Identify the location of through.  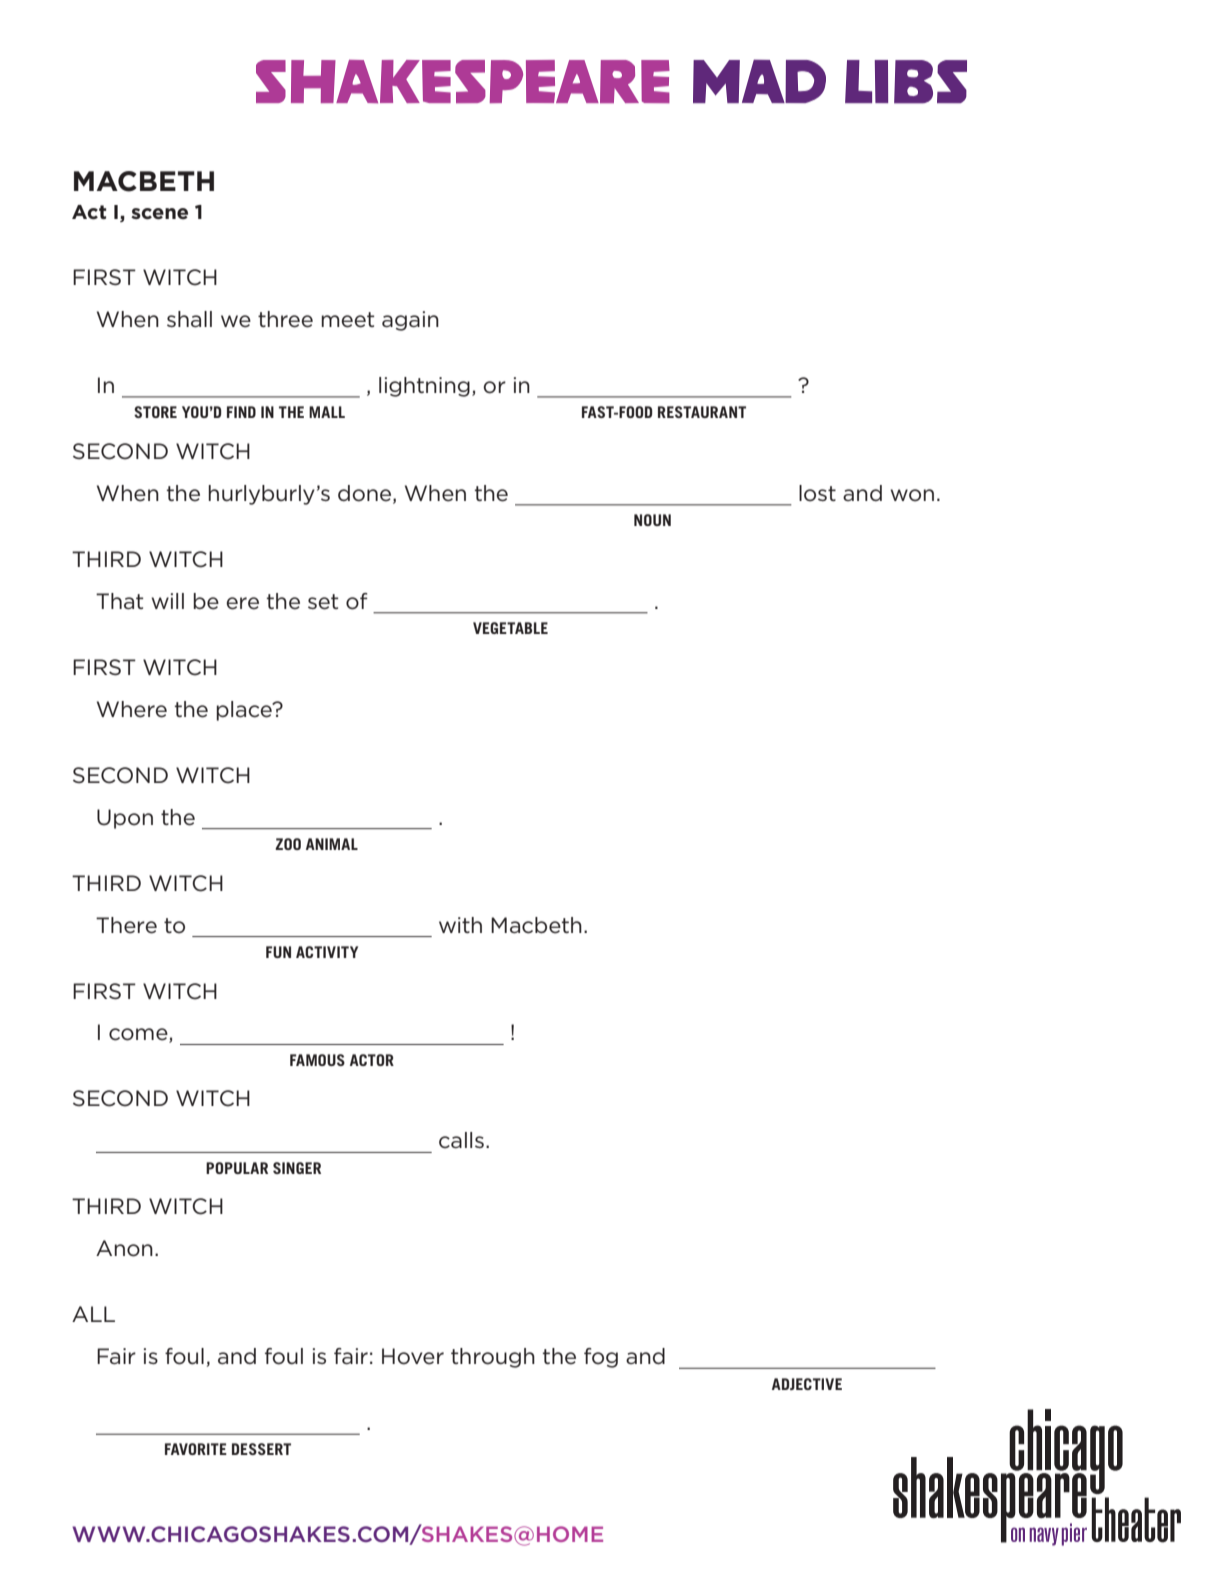
(493, 1358).
